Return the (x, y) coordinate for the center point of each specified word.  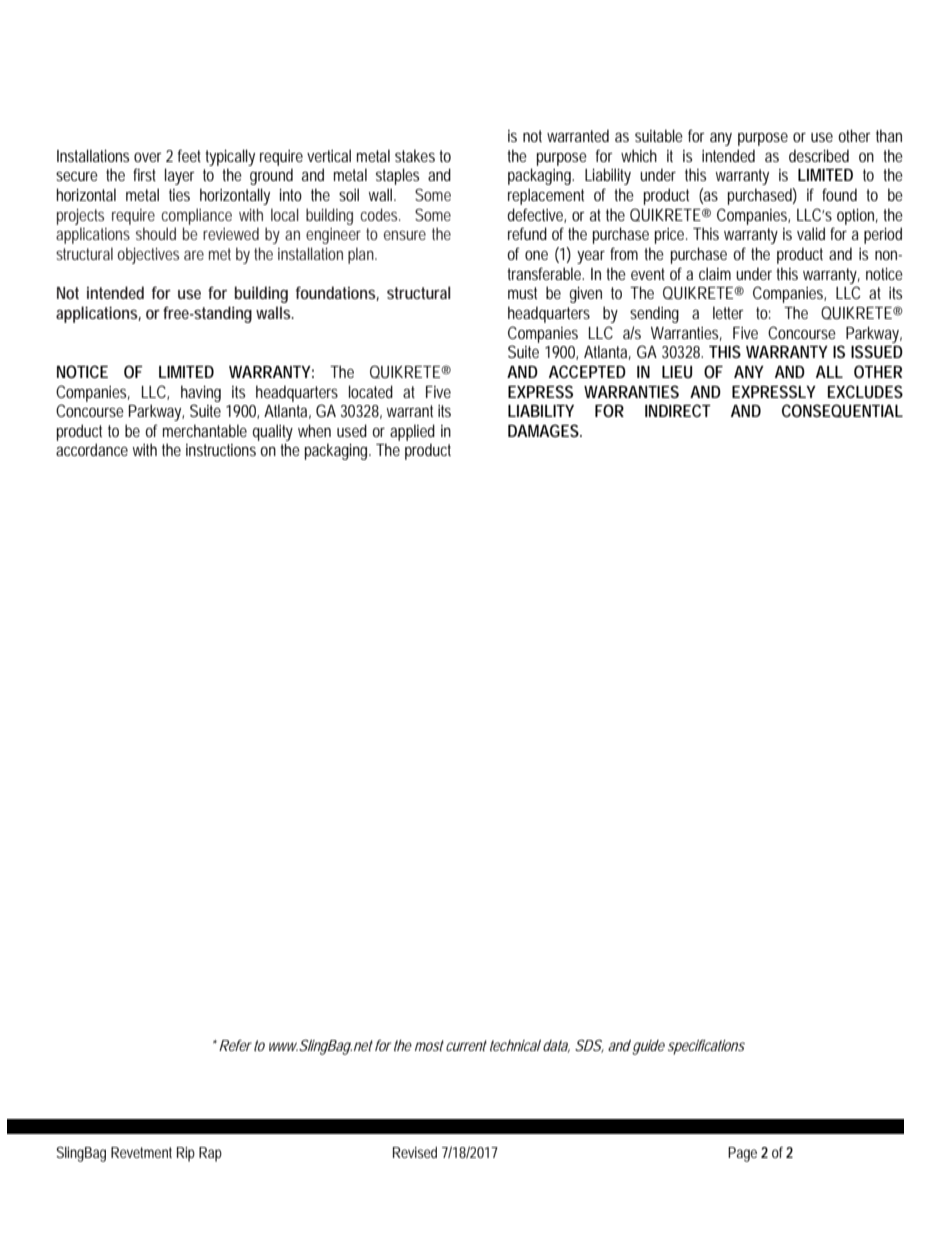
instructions (221, 450)
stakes (415, 155)
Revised (415, 1152)
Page (742, 1154)
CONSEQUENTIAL (842, 411)
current (466, 1045)
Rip (186, 1154)
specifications (706, 1047)
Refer (235, 1045)
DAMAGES (545, 430)
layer (180, 176)
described (819, 155)
